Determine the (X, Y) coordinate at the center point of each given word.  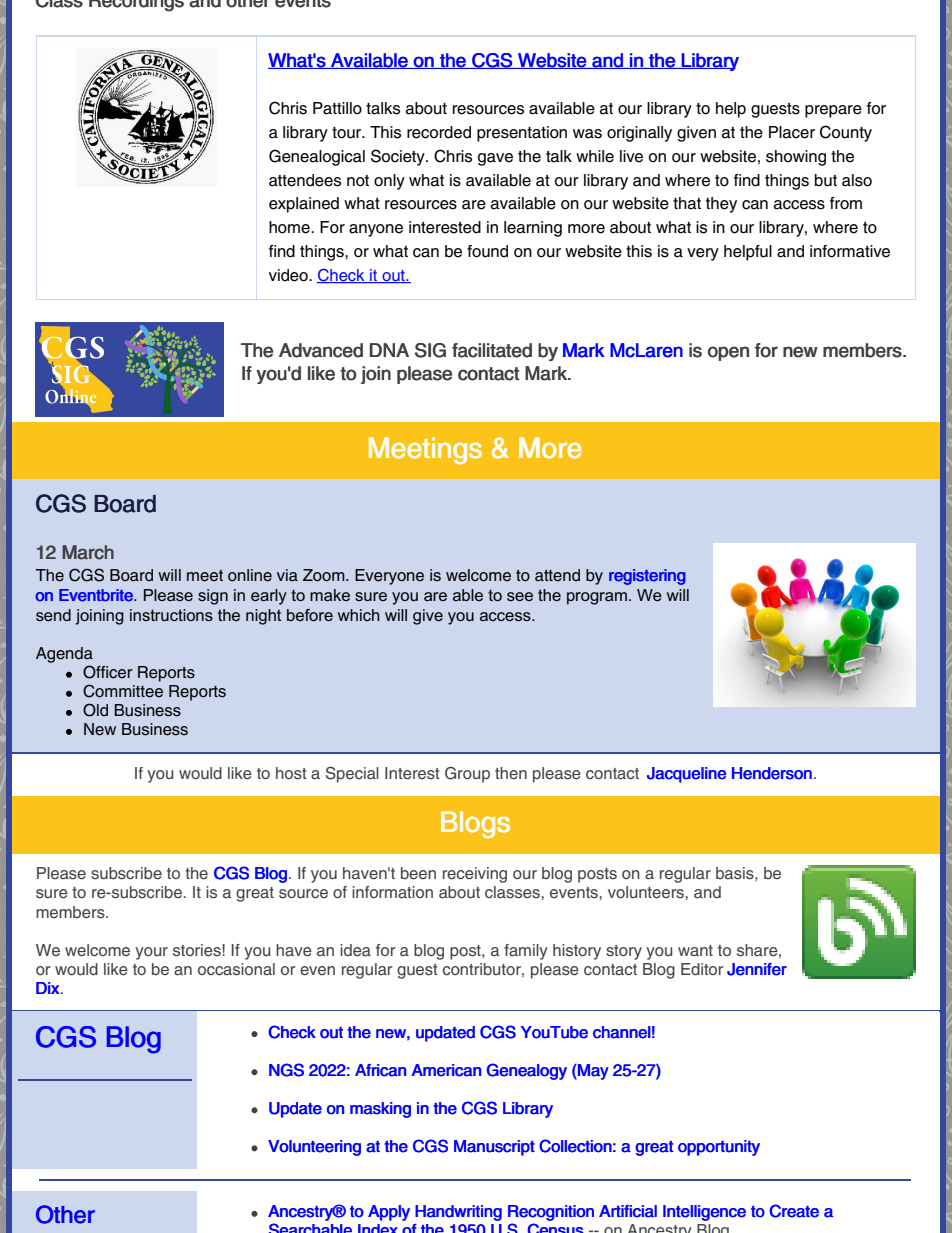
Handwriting (458, 1213)
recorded (439, 132)
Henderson (772, 773)
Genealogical (317, 157)
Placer (792, 132)
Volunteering (314, 1148)
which (359, 615)
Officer (108, 672)
